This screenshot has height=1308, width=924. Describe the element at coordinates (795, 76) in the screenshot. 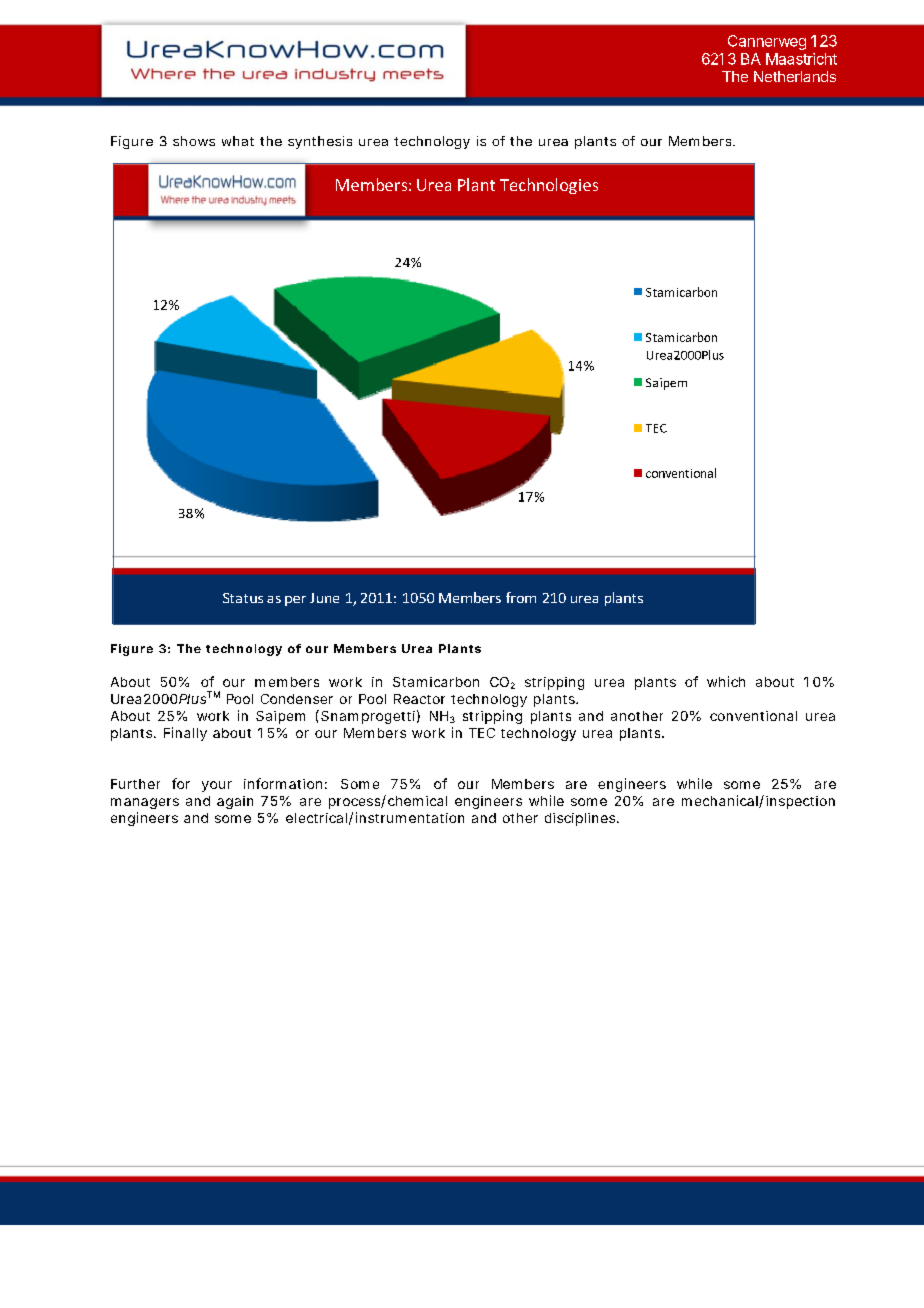

I see `Netherlands` at that location.
